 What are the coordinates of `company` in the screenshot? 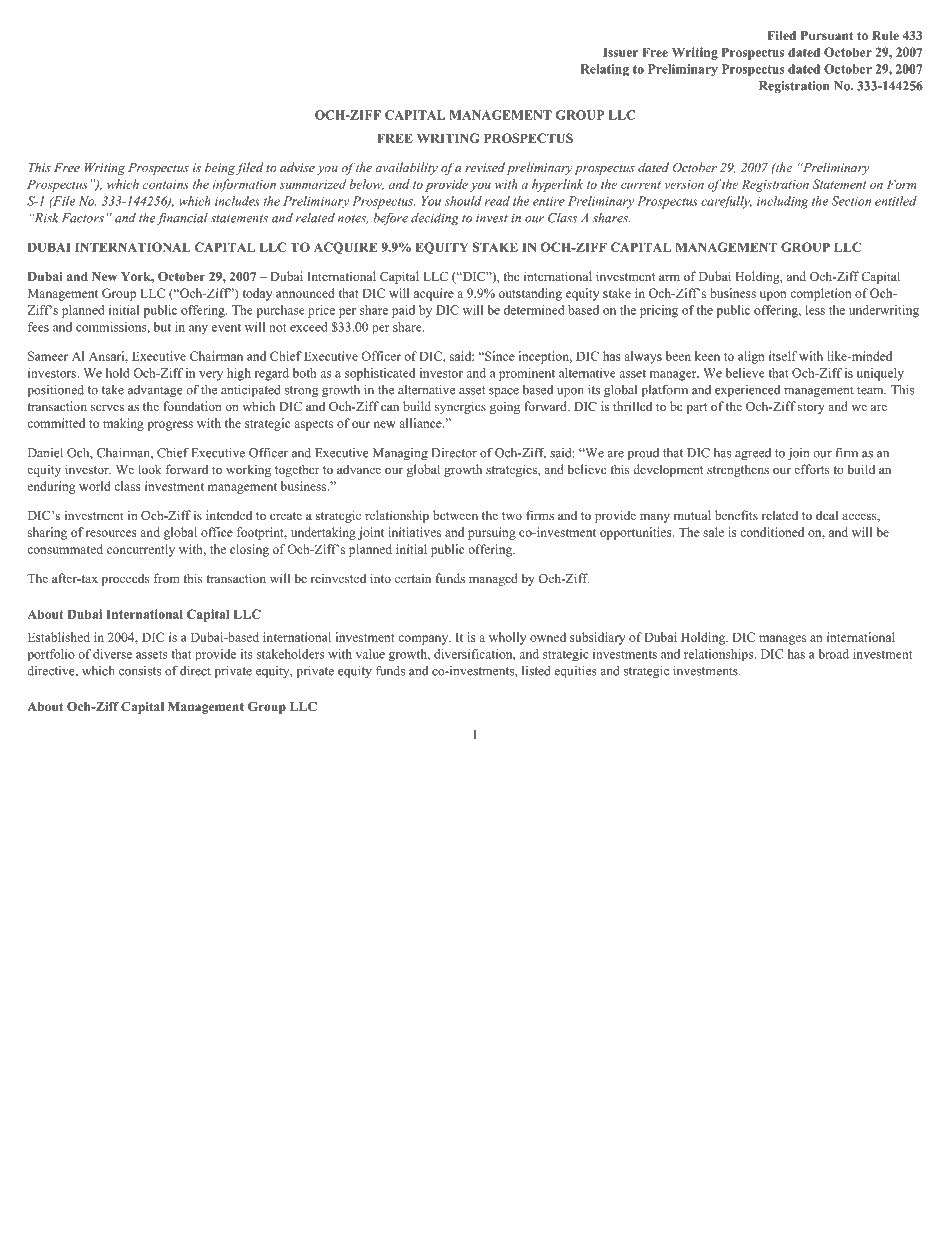 It's located at (424, 640).
